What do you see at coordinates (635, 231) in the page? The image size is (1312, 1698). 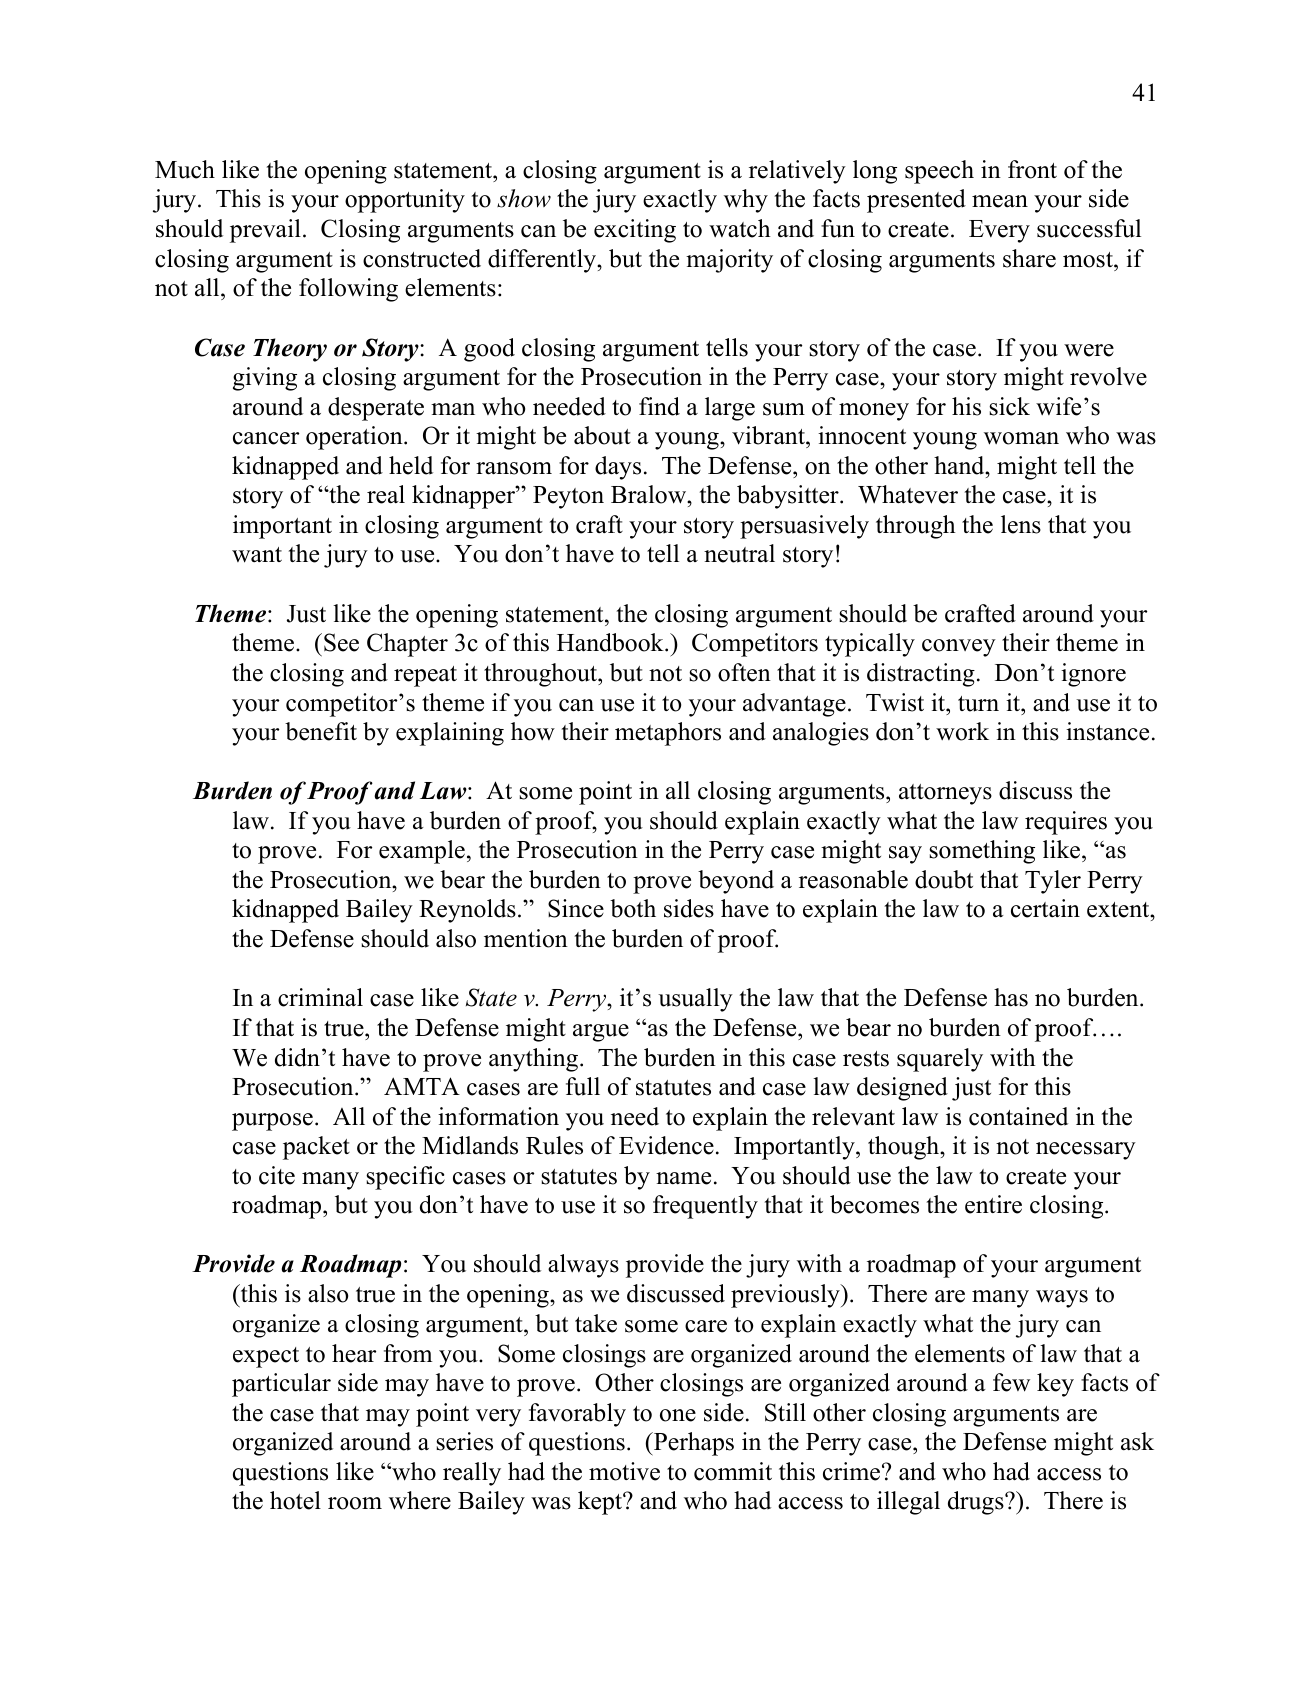 I see `exciting` at bounding box center [635, 231].
